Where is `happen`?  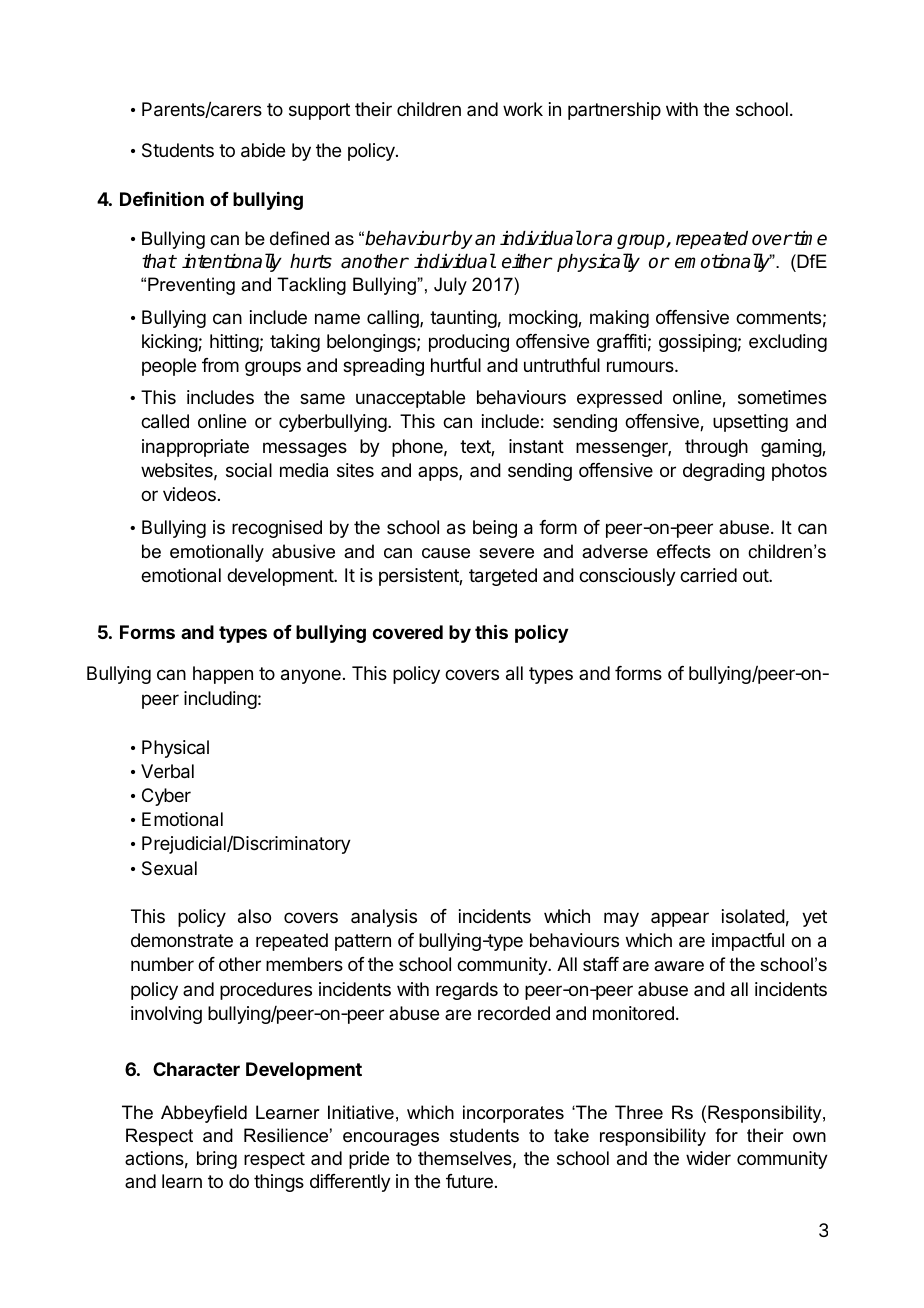 happen is located at coordinates (223, 675).
